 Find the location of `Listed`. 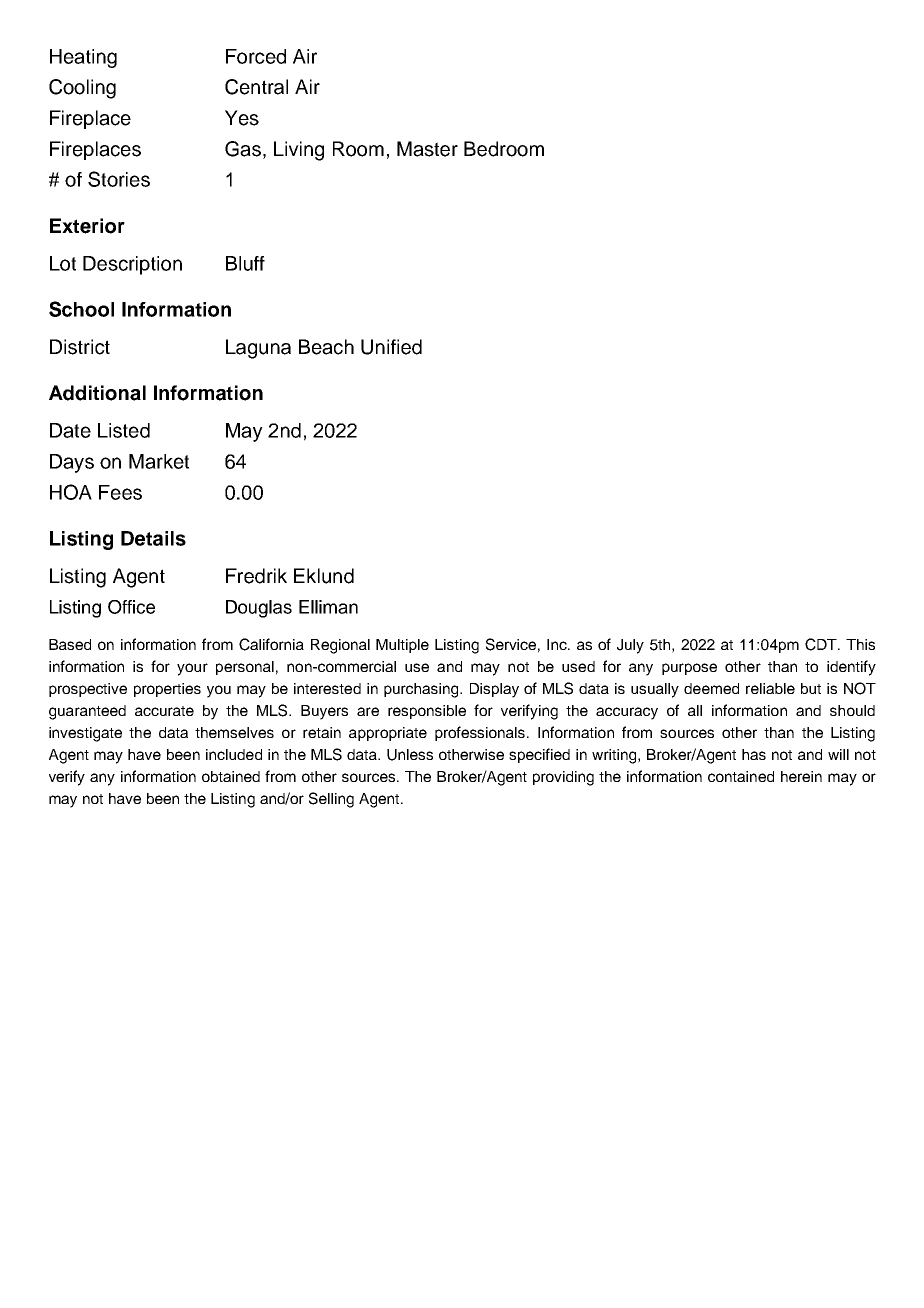

Listed is located at coordinates (124, 430).
